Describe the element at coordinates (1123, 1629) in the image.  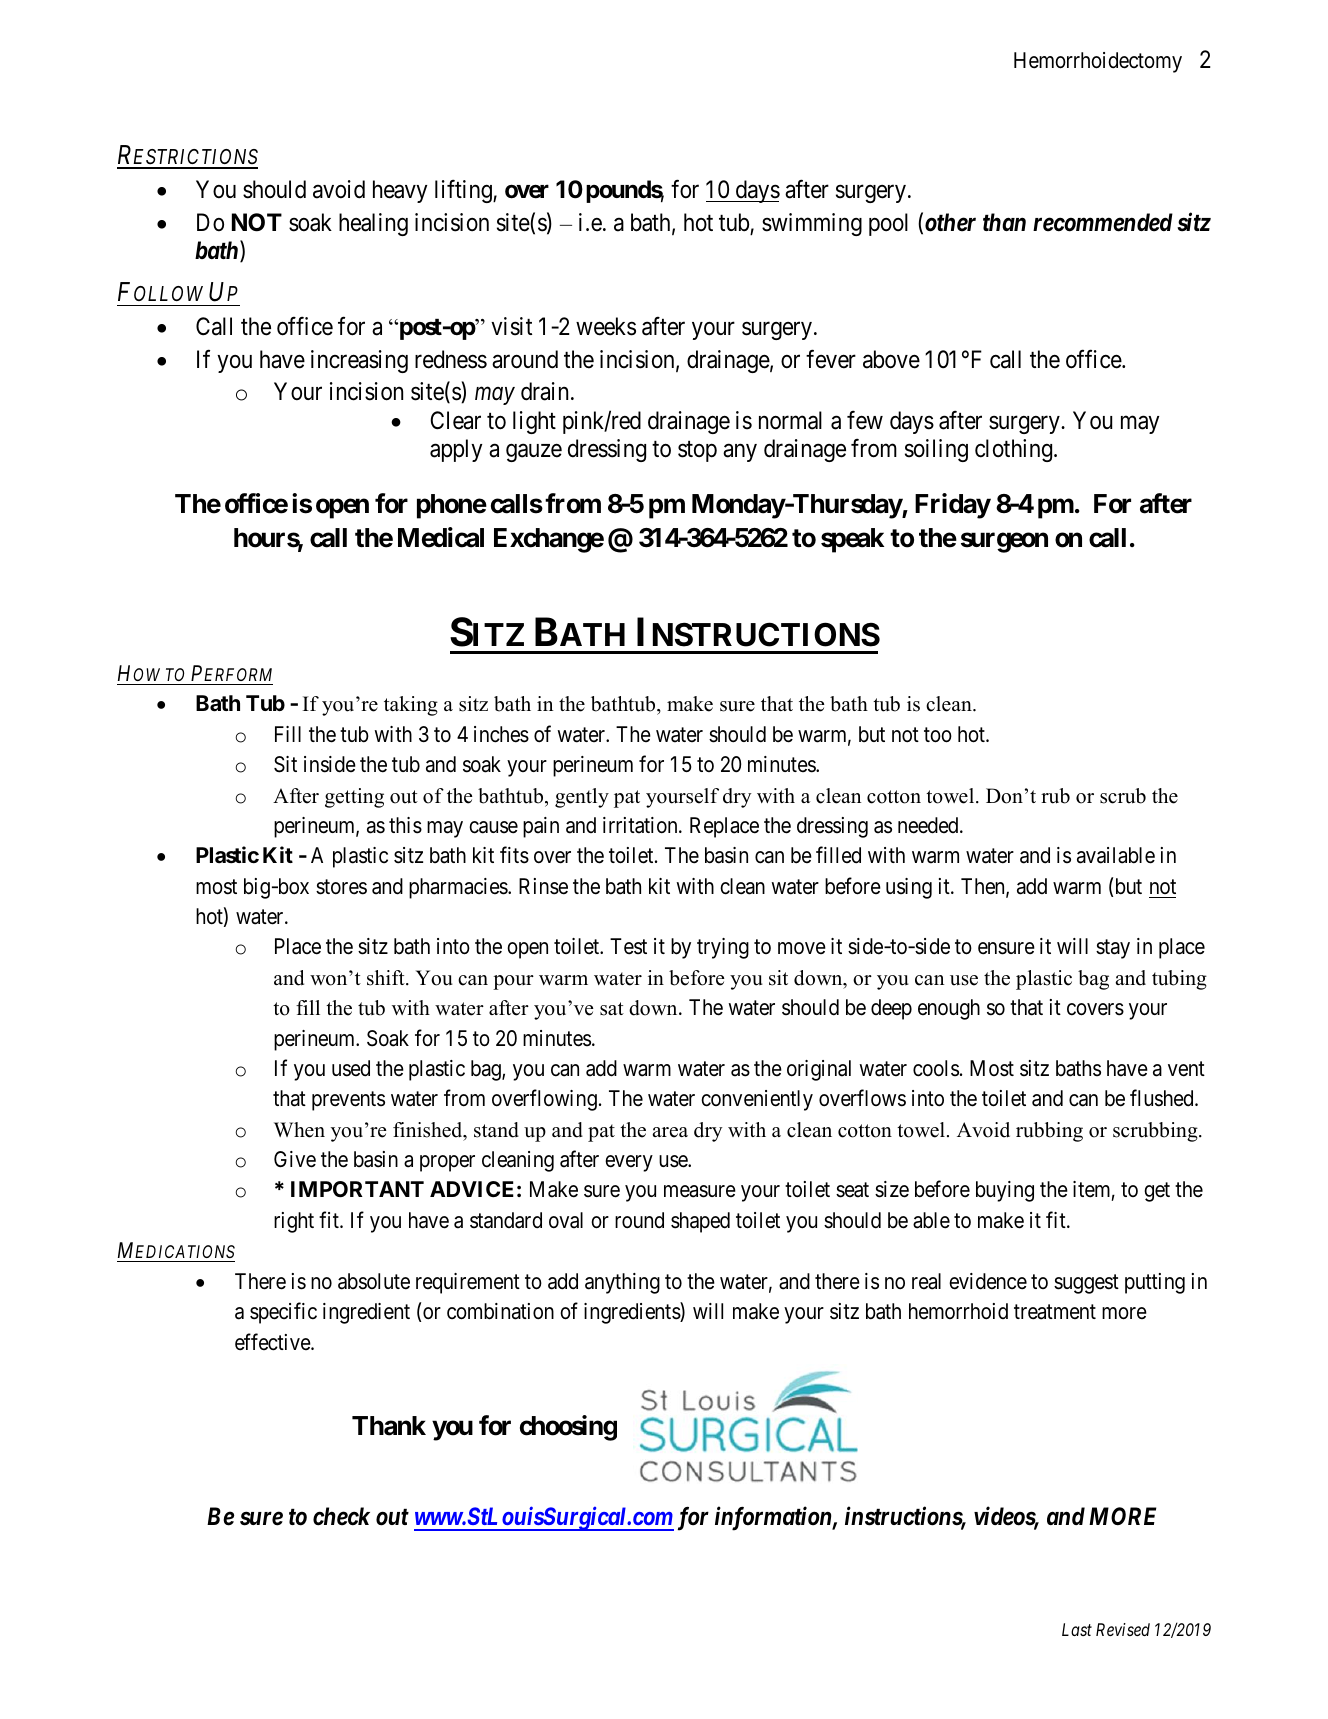
I see `Revised` at that location.
